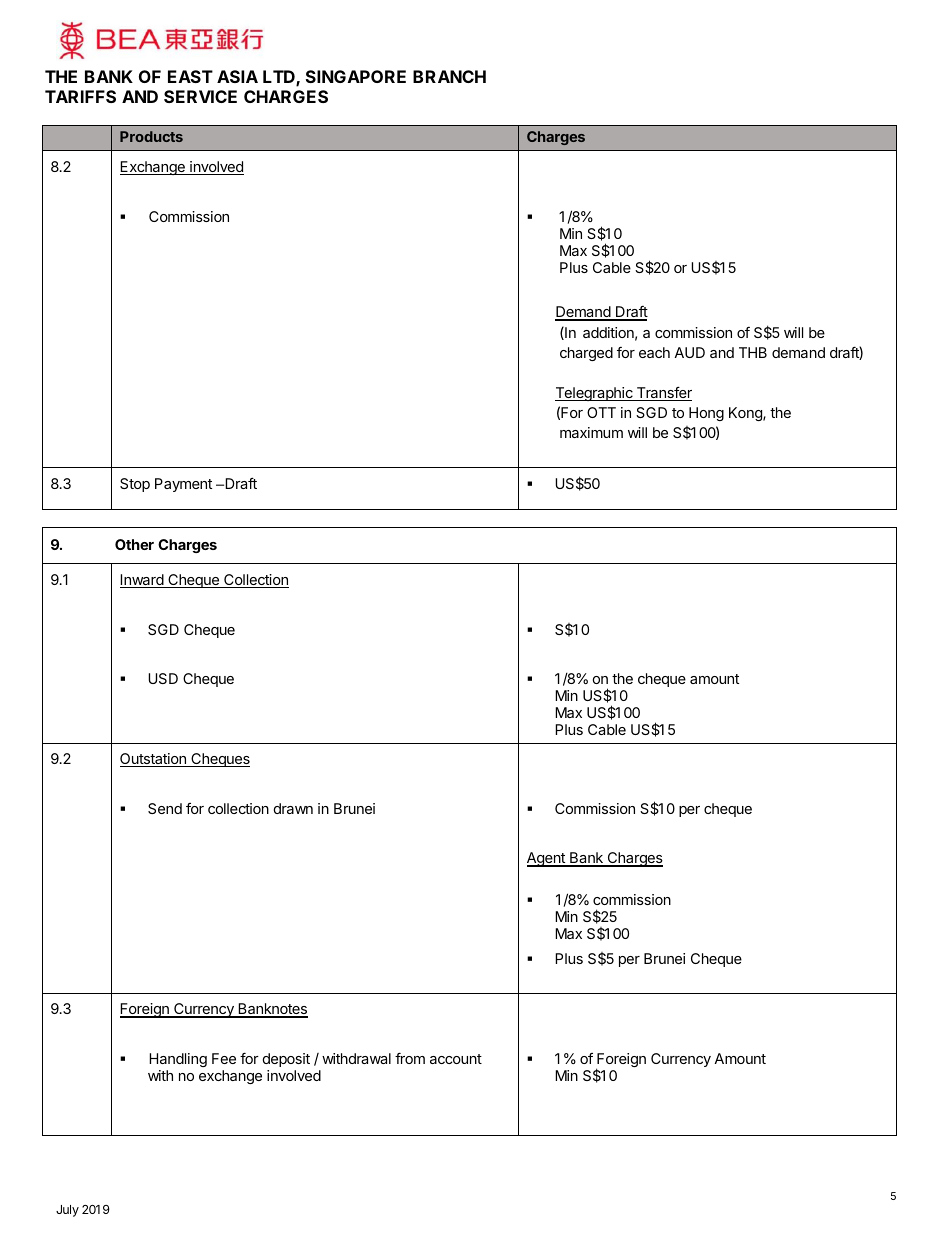 The image size is (952, 1233). Describe the element at coordinates (293, 808) in the screenshot. I see `drawn` at that location.
